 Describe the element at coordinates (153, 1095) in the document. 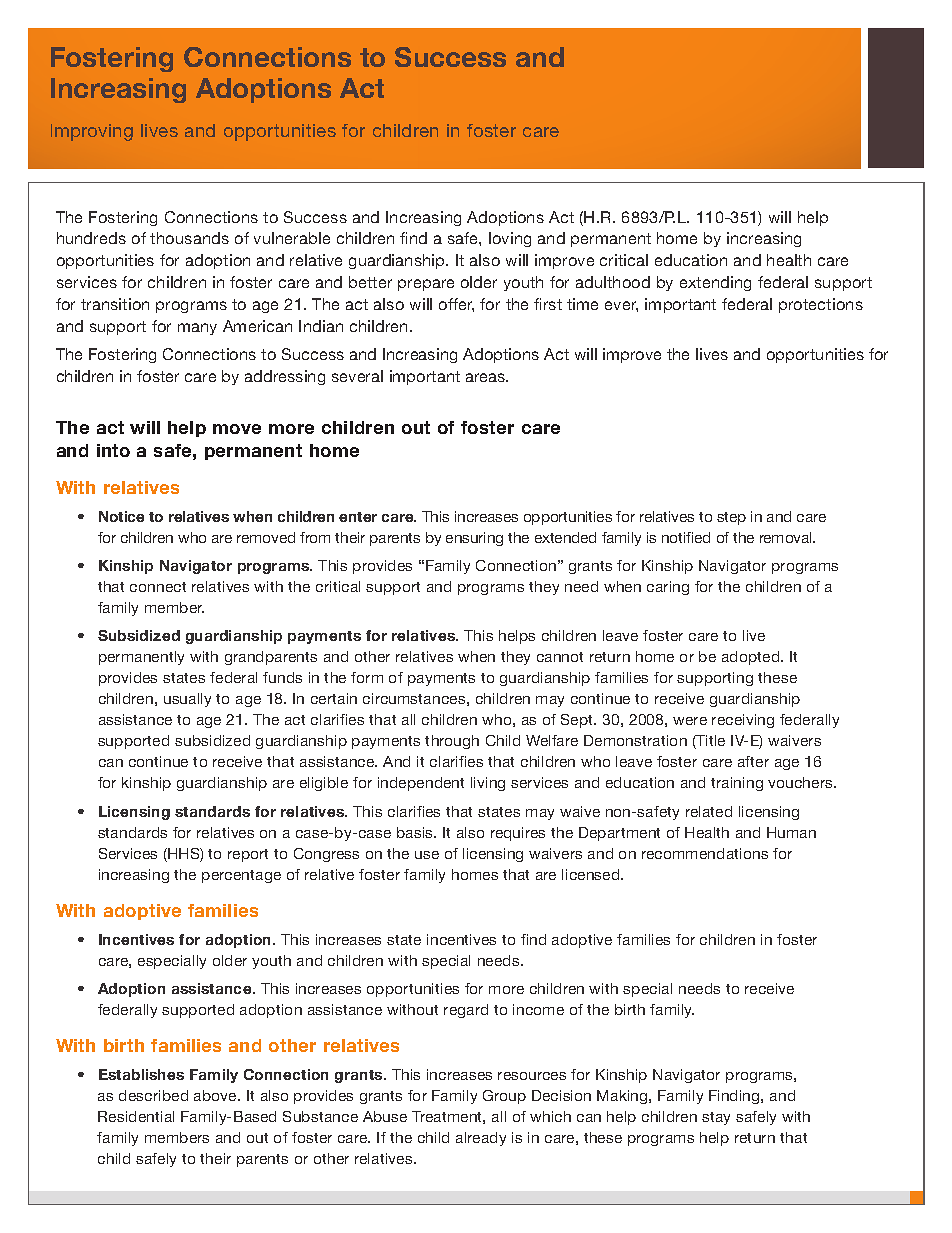

I see `described` at that location.
